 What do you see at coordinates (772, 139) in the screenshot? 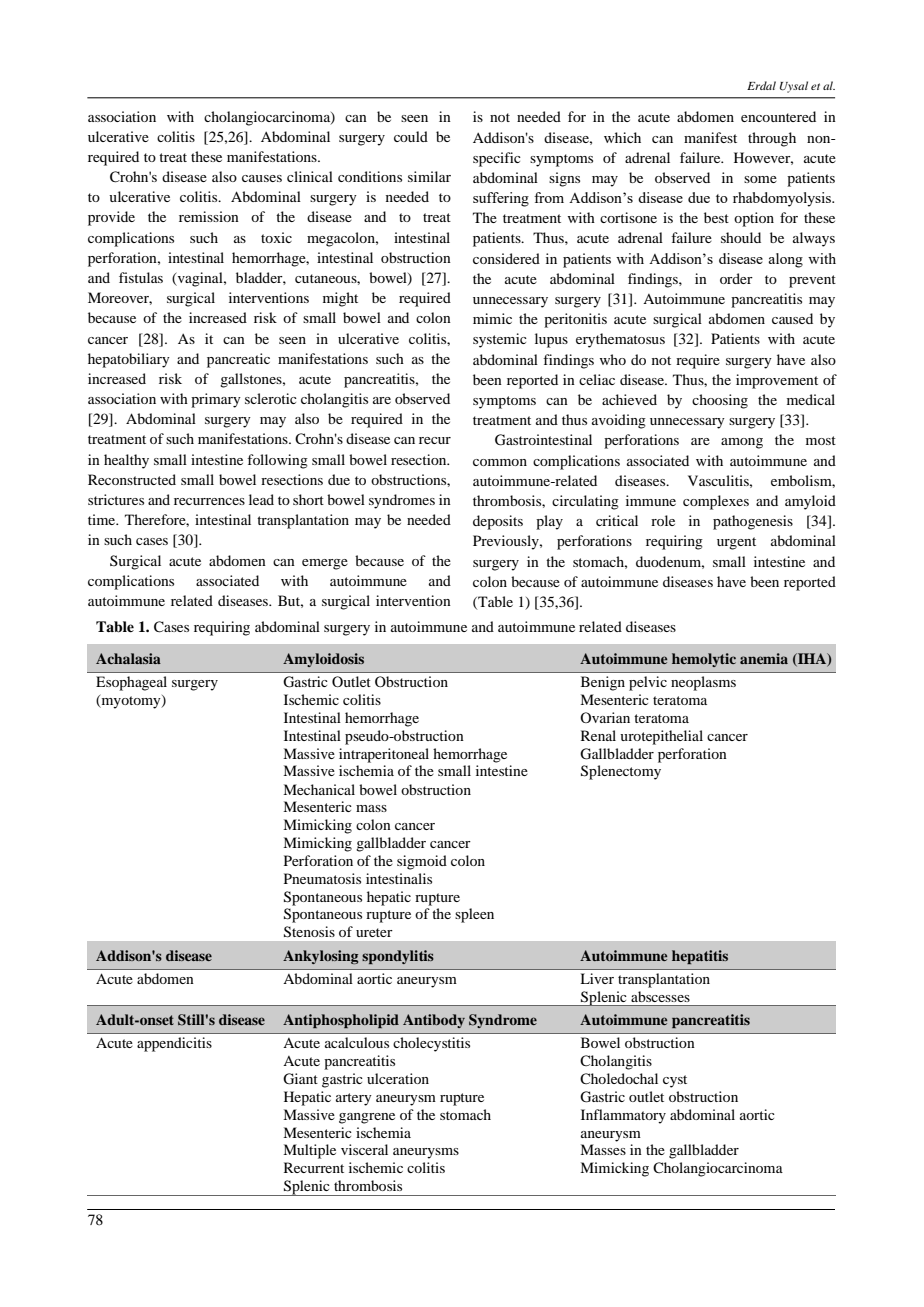
I see `through` at bounding box center [772, 139].
